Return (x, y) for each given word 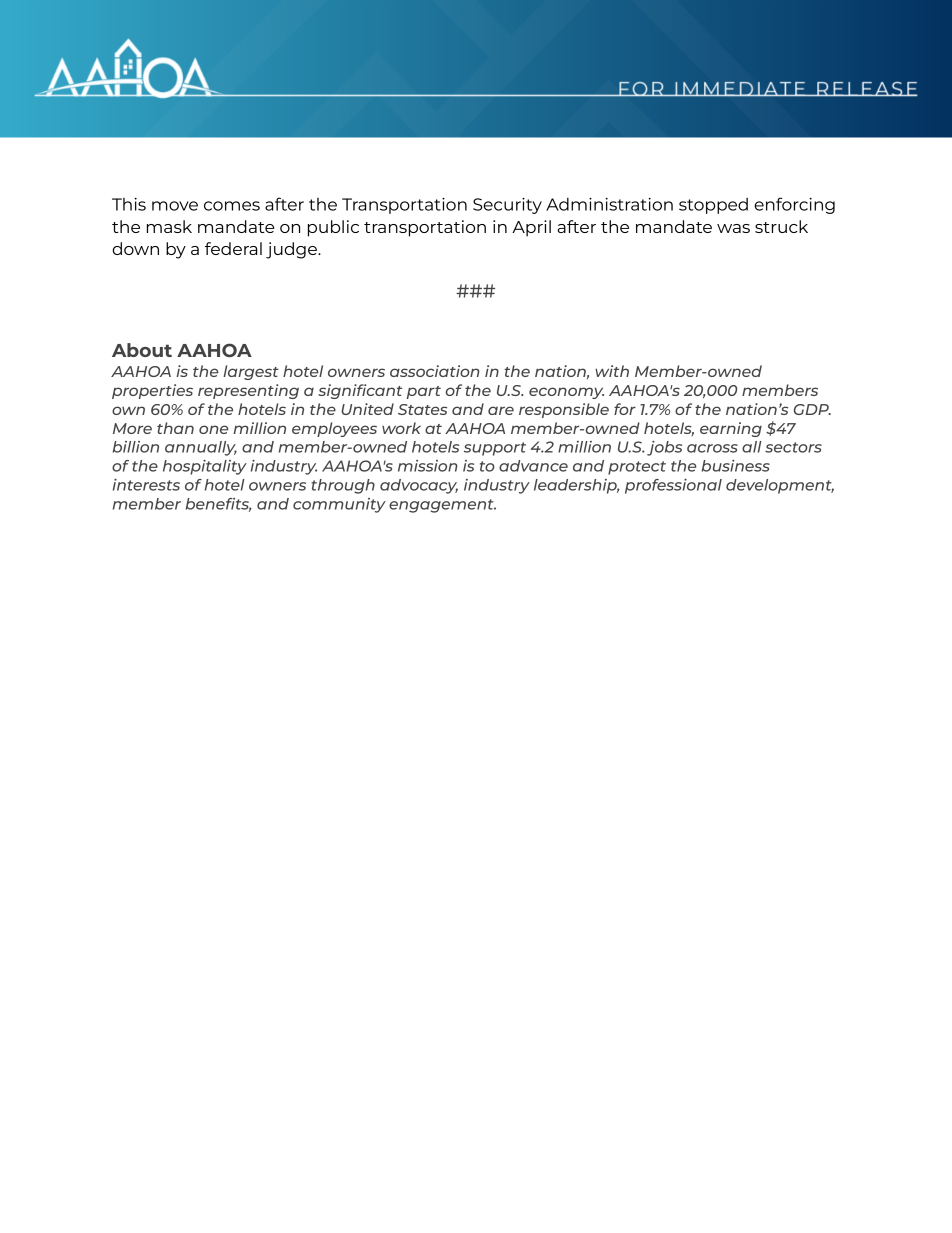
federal (233, 248)
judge (292, 250)
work (401, 428)
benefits (219, 505)
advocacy (419, 486)
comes (232, 206)
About (142, 350)
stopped (713, 206)
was (733, 228)
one (214, 429)
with (612, 371)
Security (507, 206)
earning (731, 429)
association (435, 371)
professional (673, 486)
